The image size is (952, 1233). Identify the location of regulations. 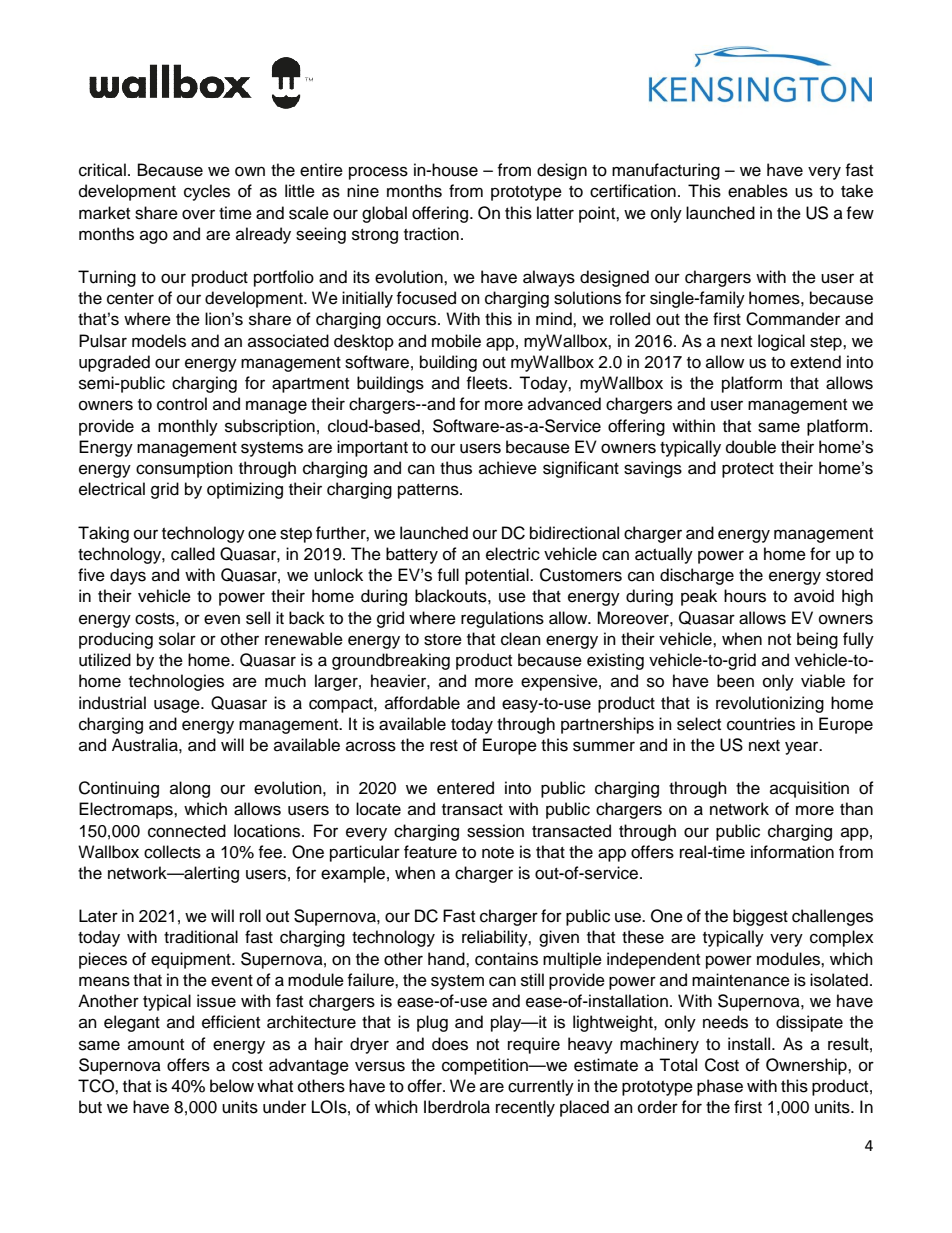
(502, 619).
